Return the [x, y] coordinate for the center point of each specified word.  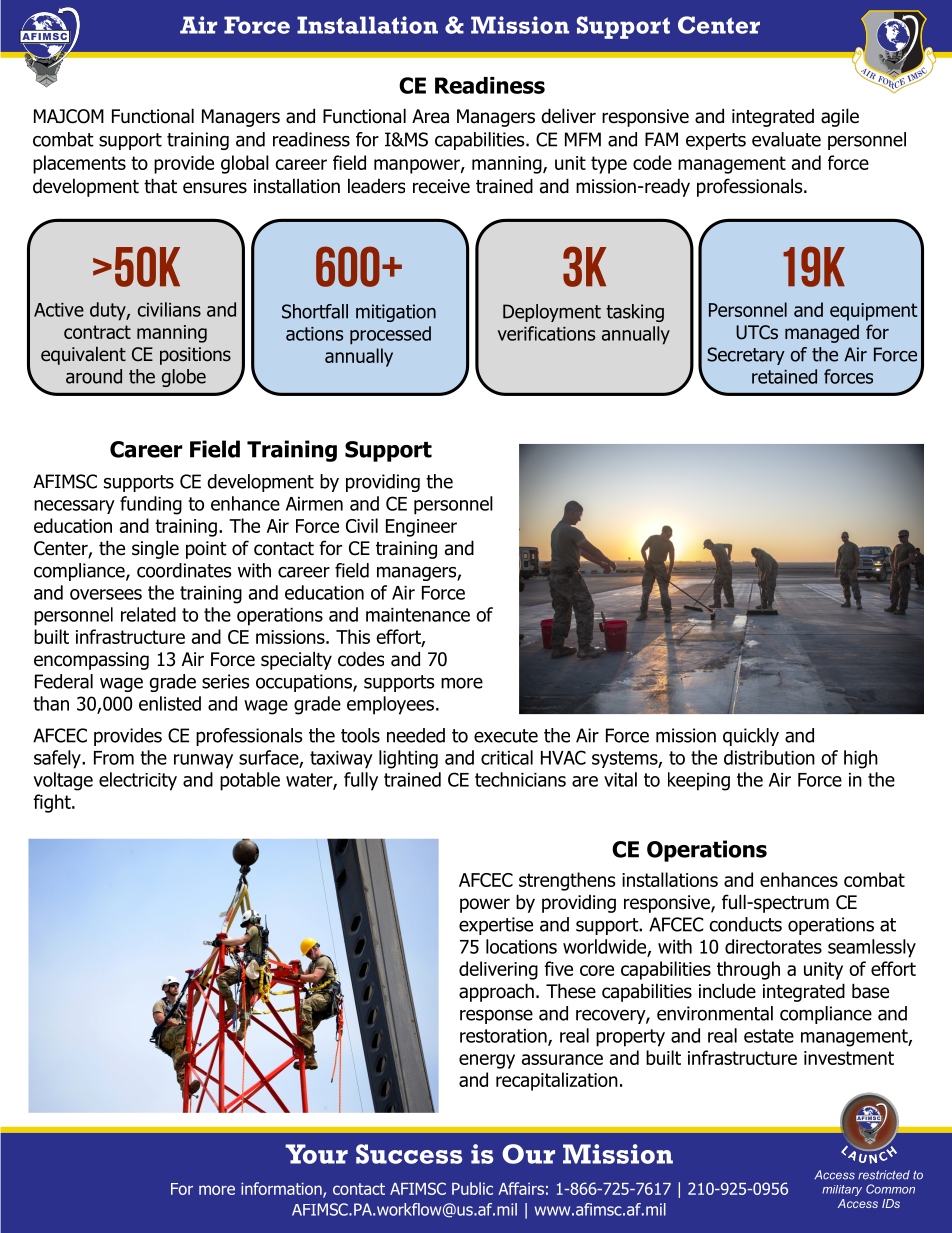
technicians [520, 779]
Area [430, 116]
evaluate [786, 139]
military [842, 1190]
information [282, 1189]
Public [472, 1188]
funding [151, 505]
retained [784, 376]
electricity [138, 781]
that [160, 186]
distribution [769, 757]
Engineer [421, 528]
